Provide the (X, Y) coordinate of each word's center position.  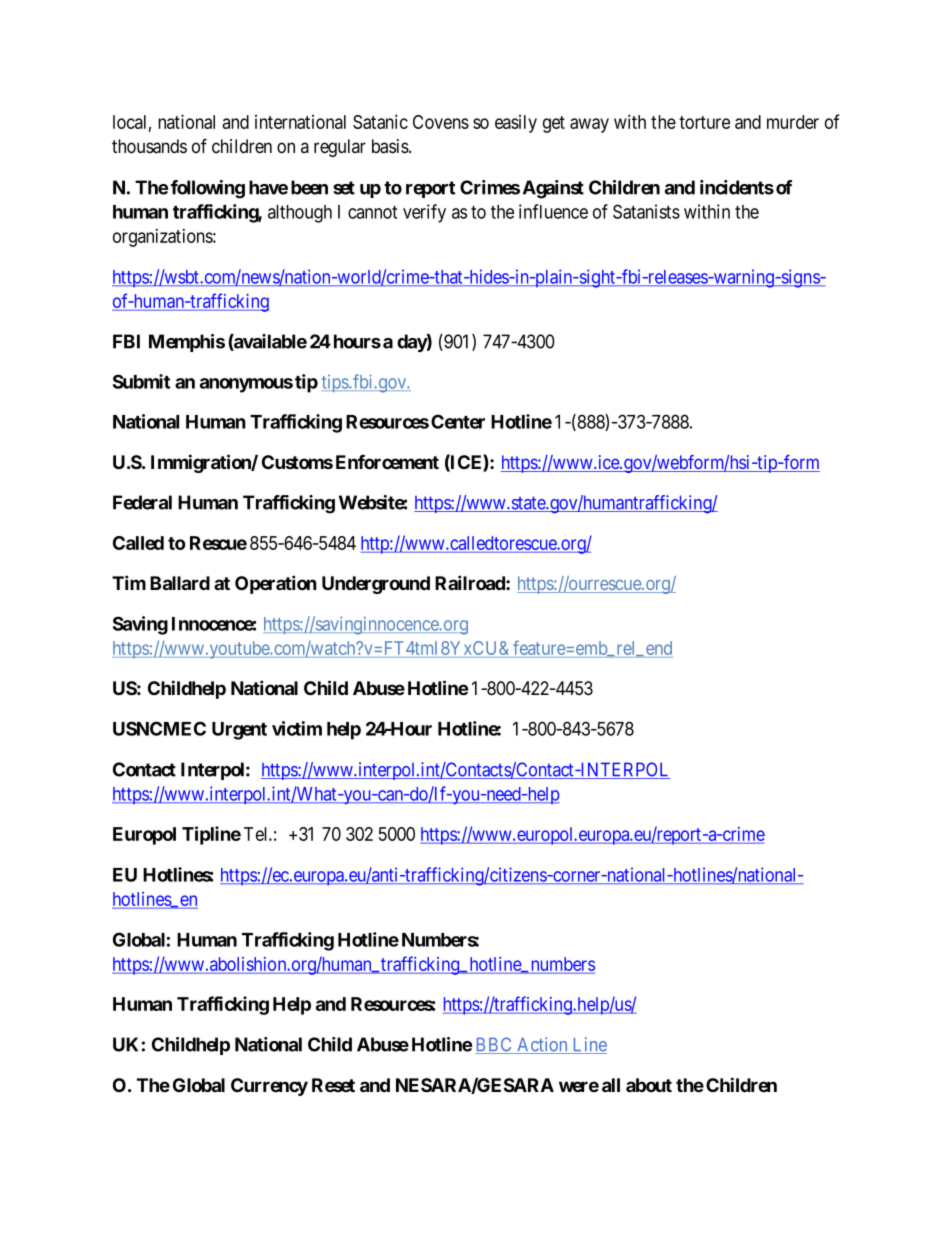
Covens (441, 122)
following (208, 189)
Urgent (239, 731)
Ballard (180, 583)
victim (297, 728)
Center (458, 421)
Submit (141, 381)
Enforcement (387, 461)
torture (704, 122)
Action (542, 1045)
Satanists (646, 211)
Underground (376, 585)
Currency (269, 1087)
